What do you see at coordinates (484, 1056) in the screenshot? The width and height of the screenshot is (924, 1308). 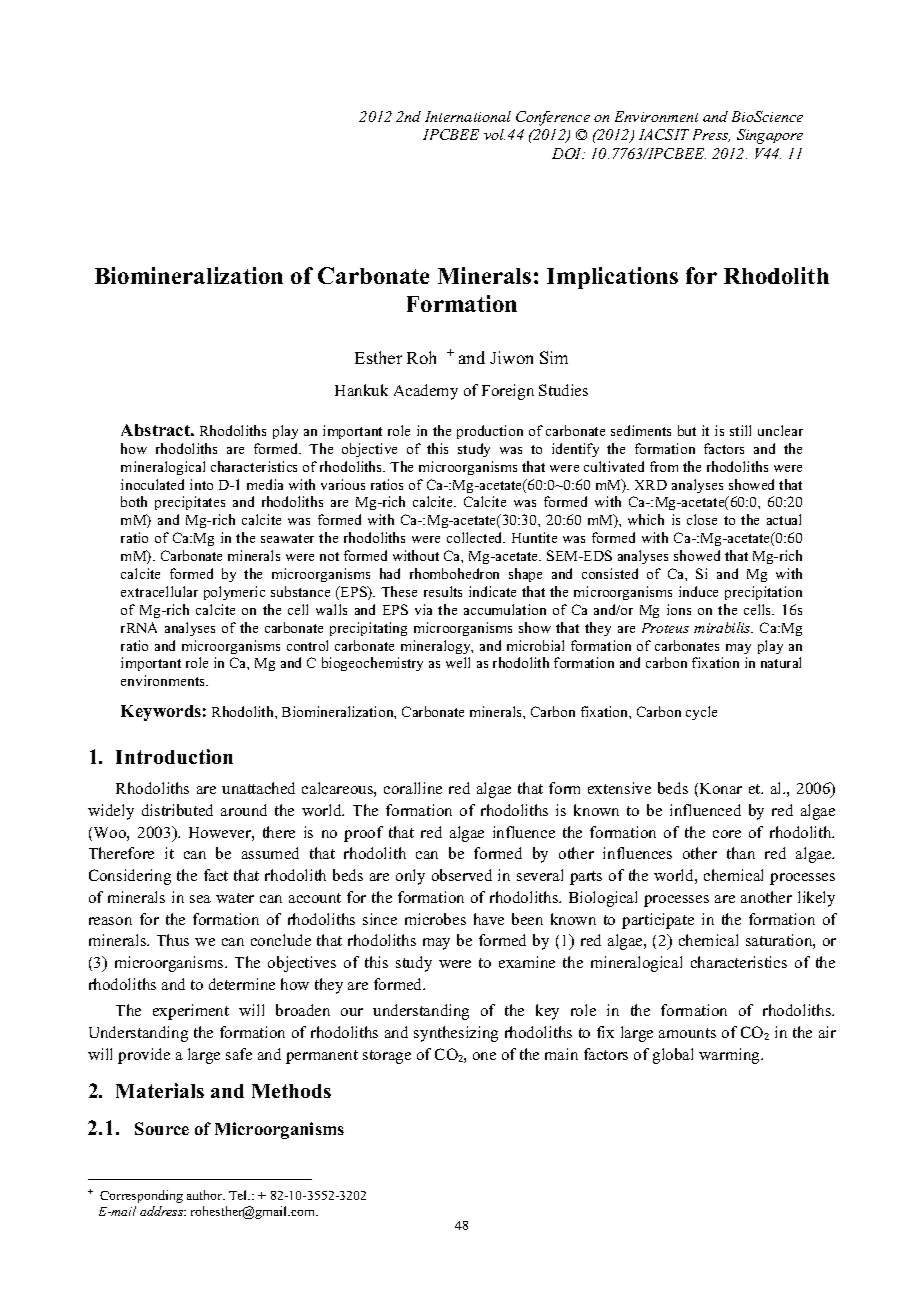 I see `one` at bounding box center [484, 1056].
